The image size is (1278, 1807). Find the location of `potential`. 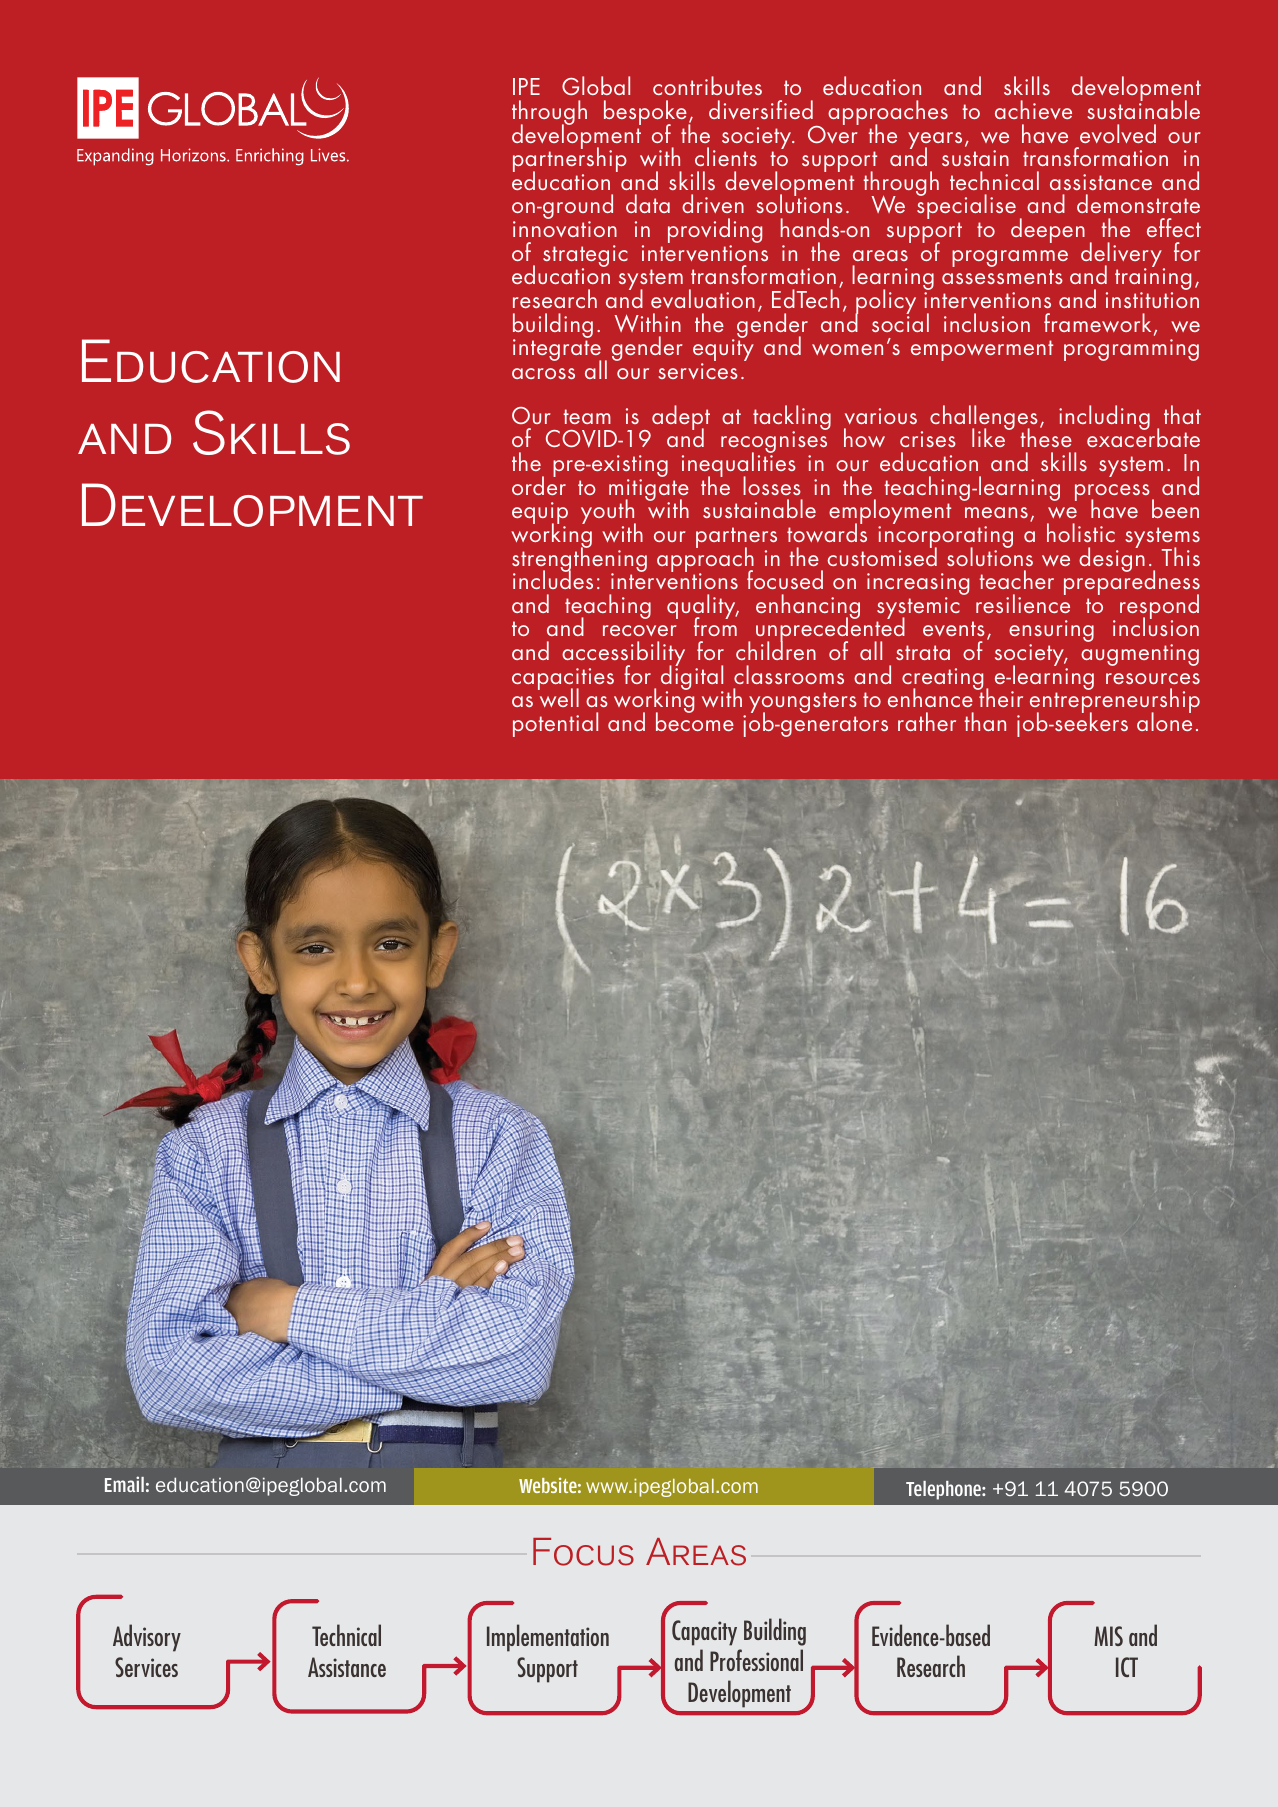

potential is located at coordinates (555, 724).
